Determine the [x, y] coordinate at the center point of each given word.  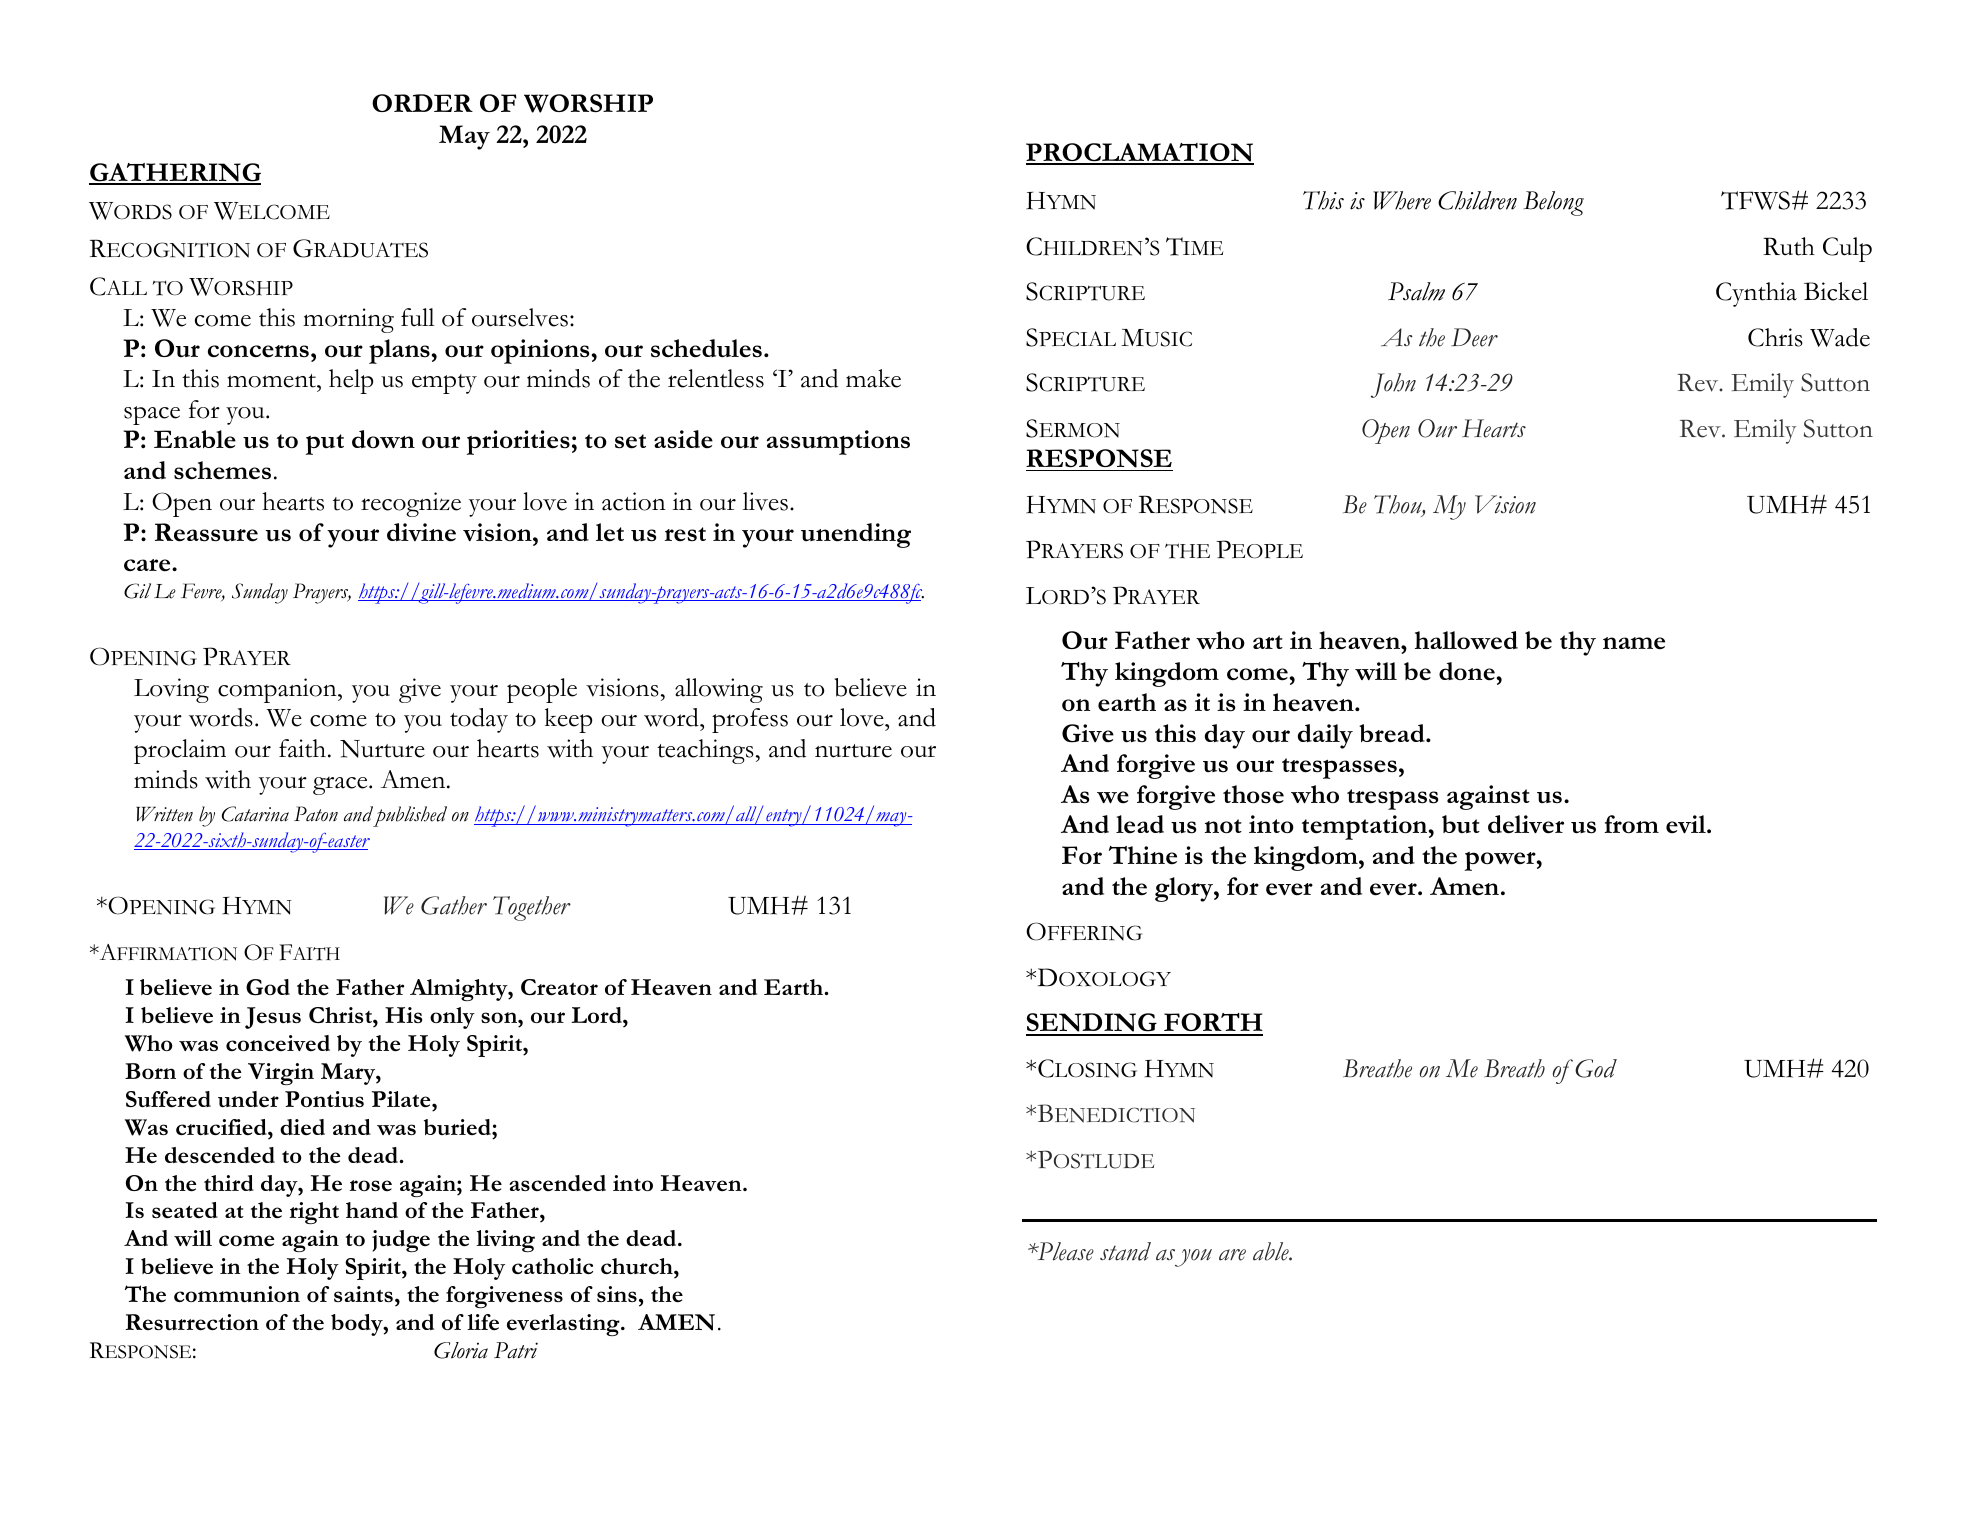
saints [363, 1294]
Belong [1554, 203]
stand [1125, 1251]
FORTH [1212, 1024]
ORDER [422, 103]
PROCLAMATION [1140, 153]
